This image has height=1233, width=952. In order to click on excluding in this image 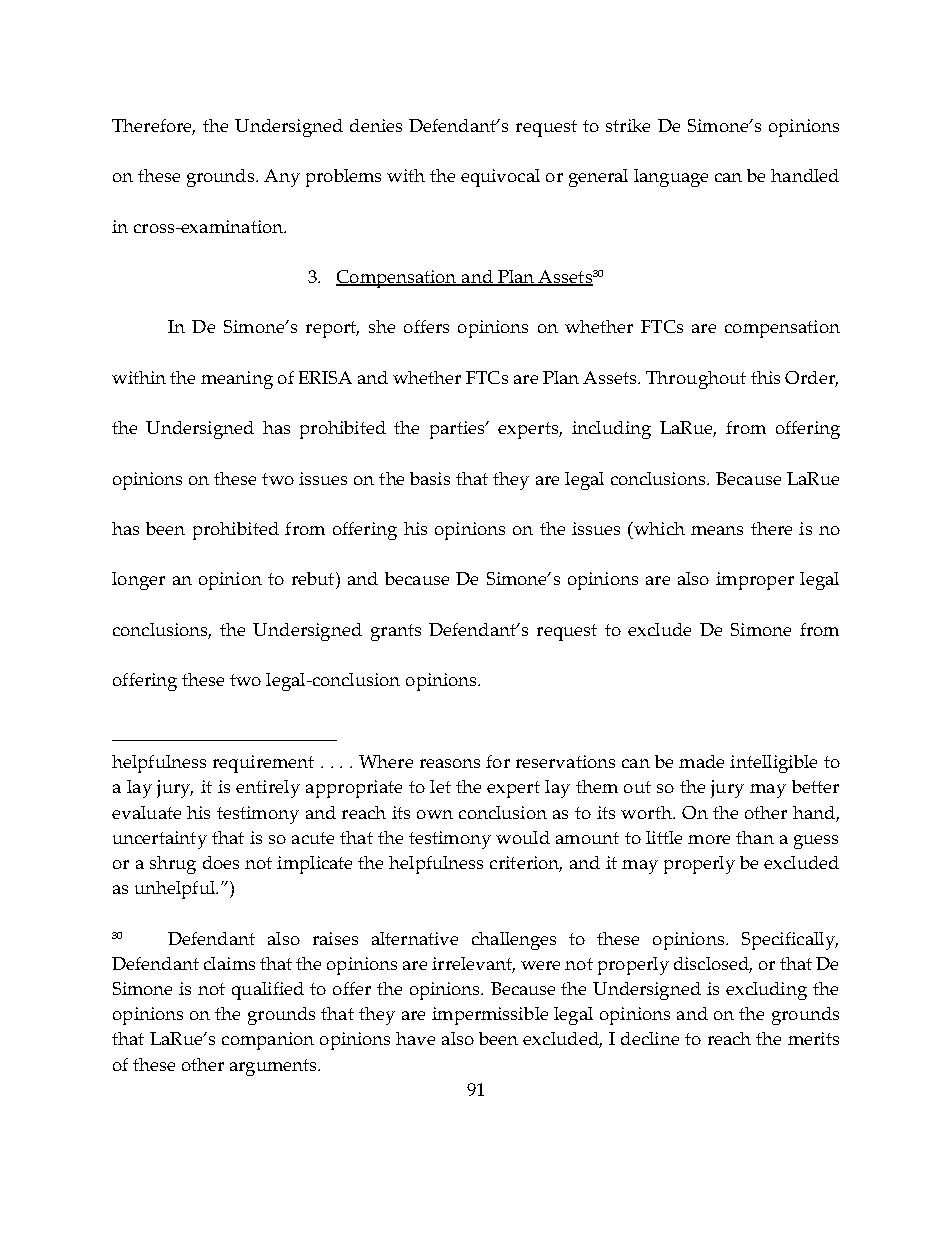, I will do `click(766, 991)`.
